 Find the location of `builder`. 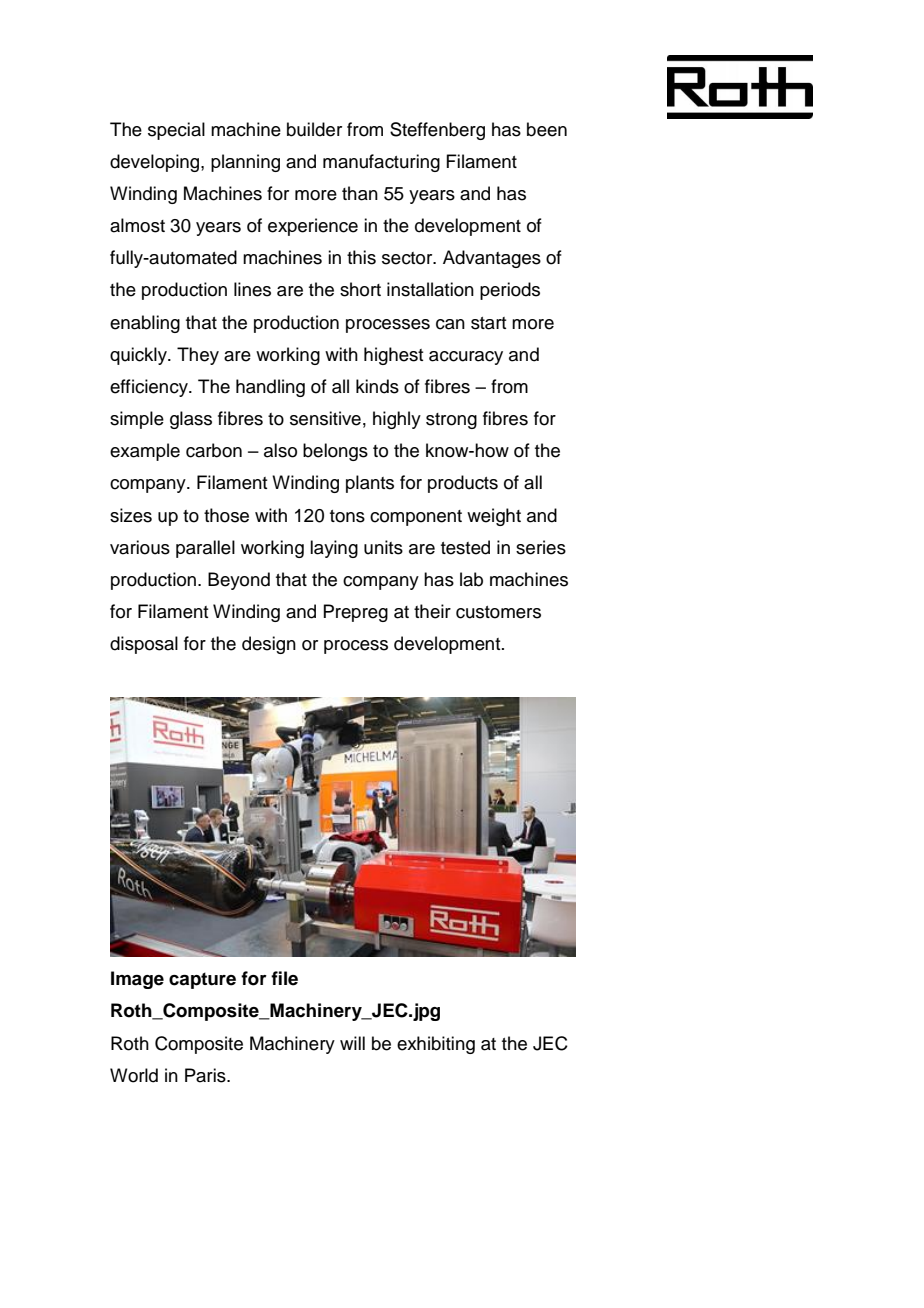

builder is located at coordinates (314, 129).
